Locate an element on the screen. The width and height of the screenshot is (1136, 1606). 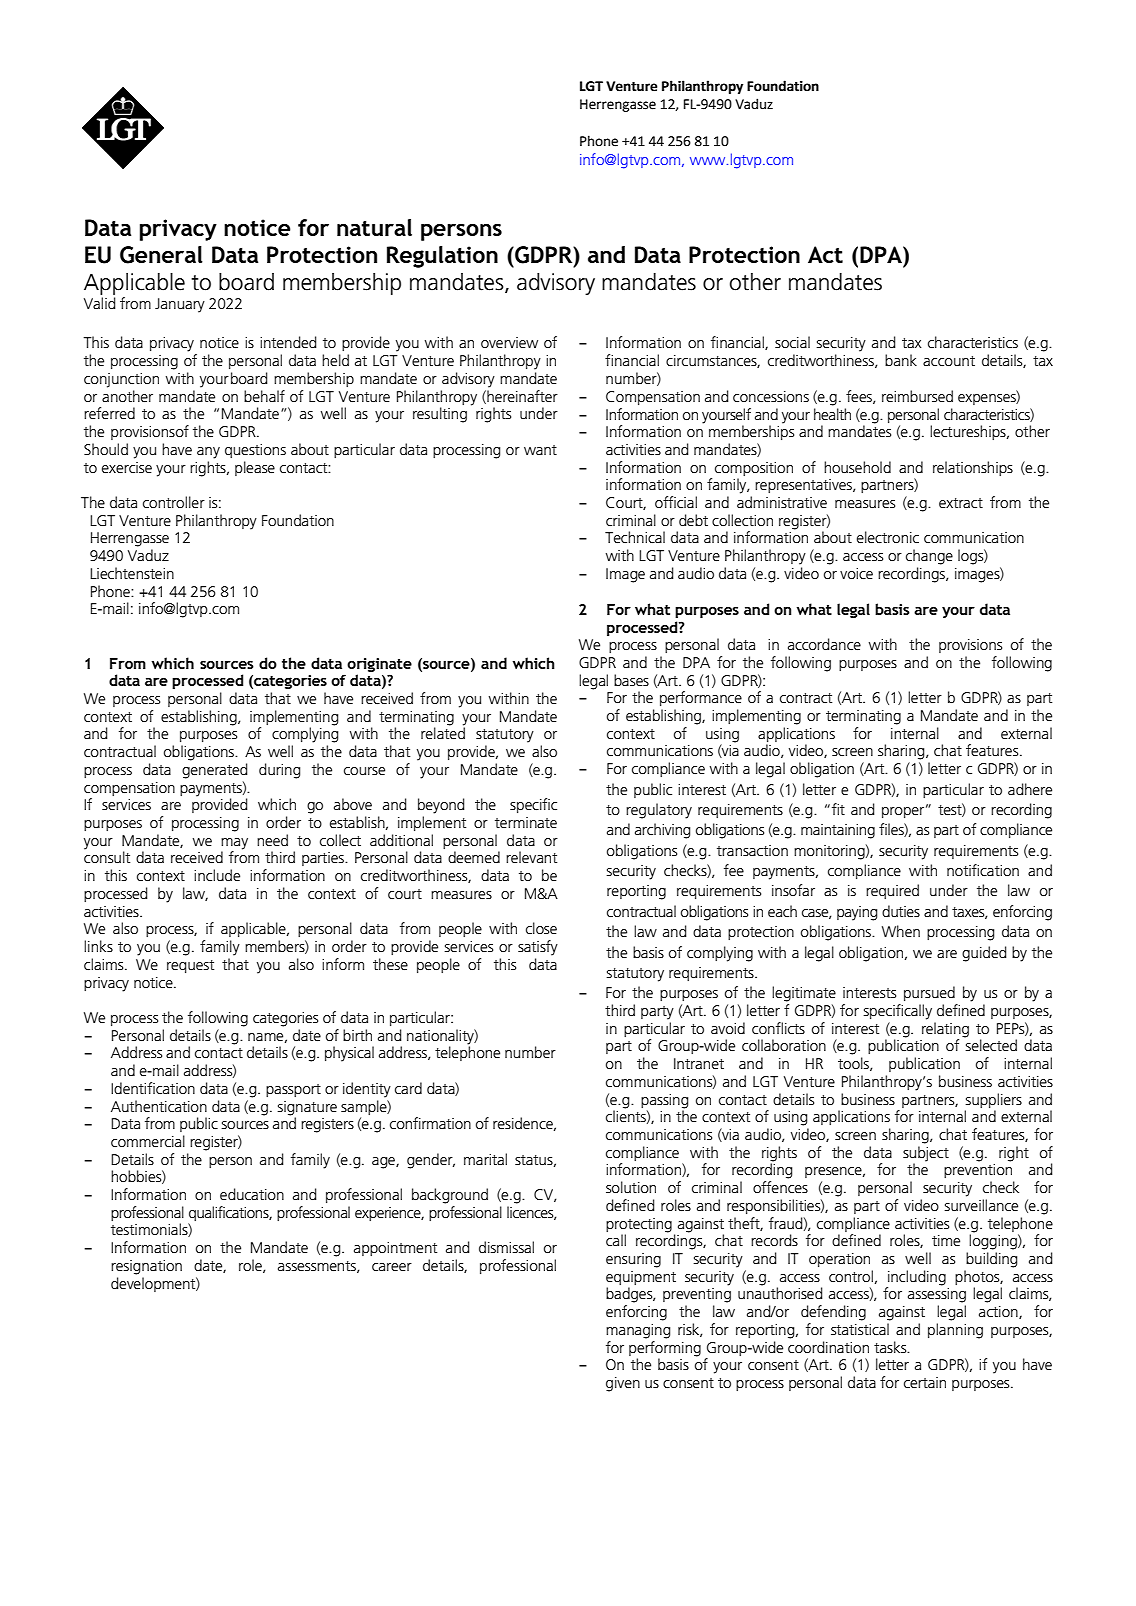
proper is located at coordinates (903, 812).
